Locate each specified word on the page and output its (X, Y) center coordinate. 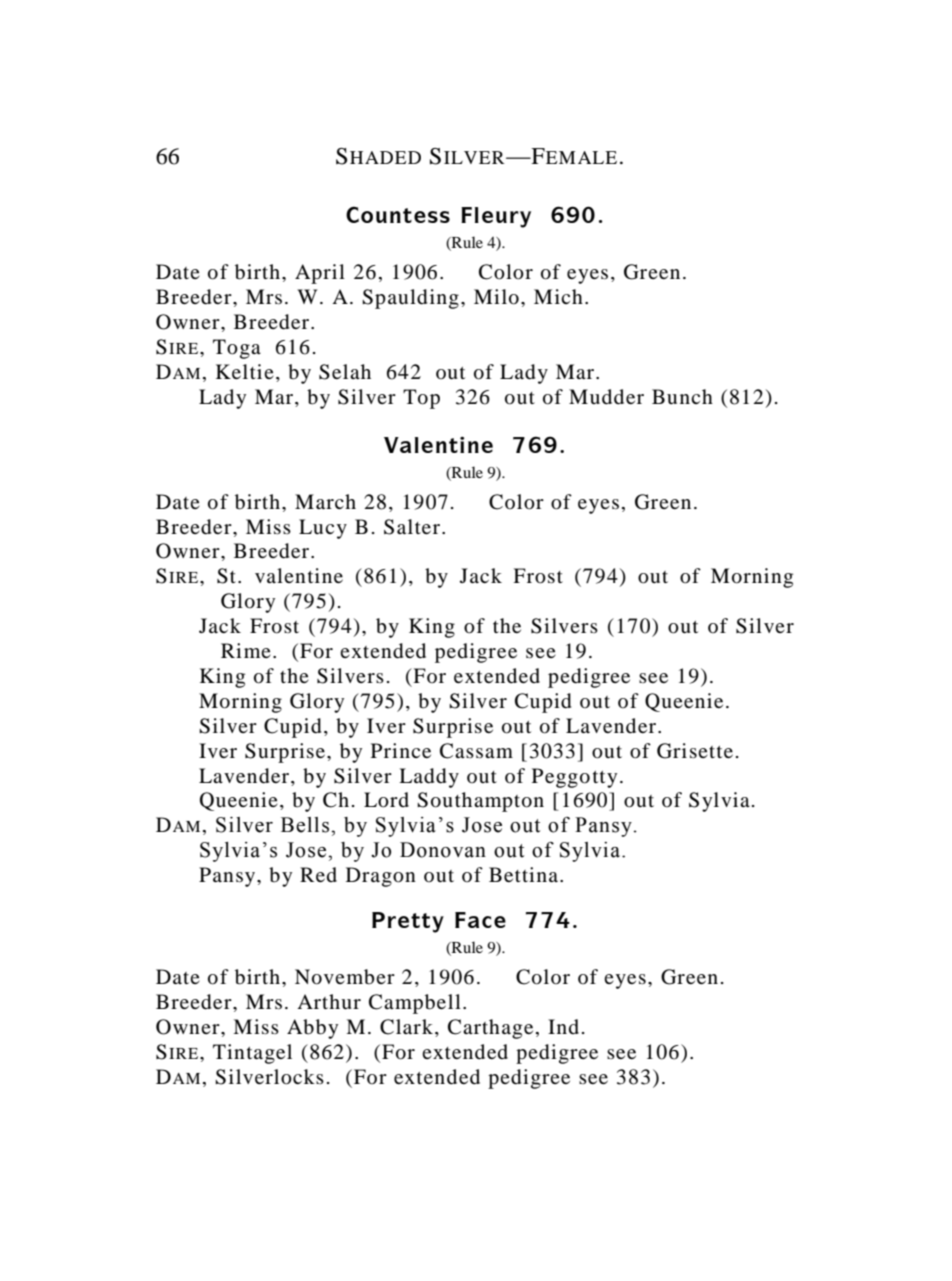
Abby (312, 1029)
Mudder (606, 397)
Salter (413, 527)
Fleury (496, 217)
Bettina (525, 874)
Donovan (443, 850)
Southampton (480, 802)
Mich (558, 296)
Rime (246, 650)
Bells (306, 825)
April (320, 274)
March (325, 501)
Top (421, 399)
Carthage (490, 1029)
